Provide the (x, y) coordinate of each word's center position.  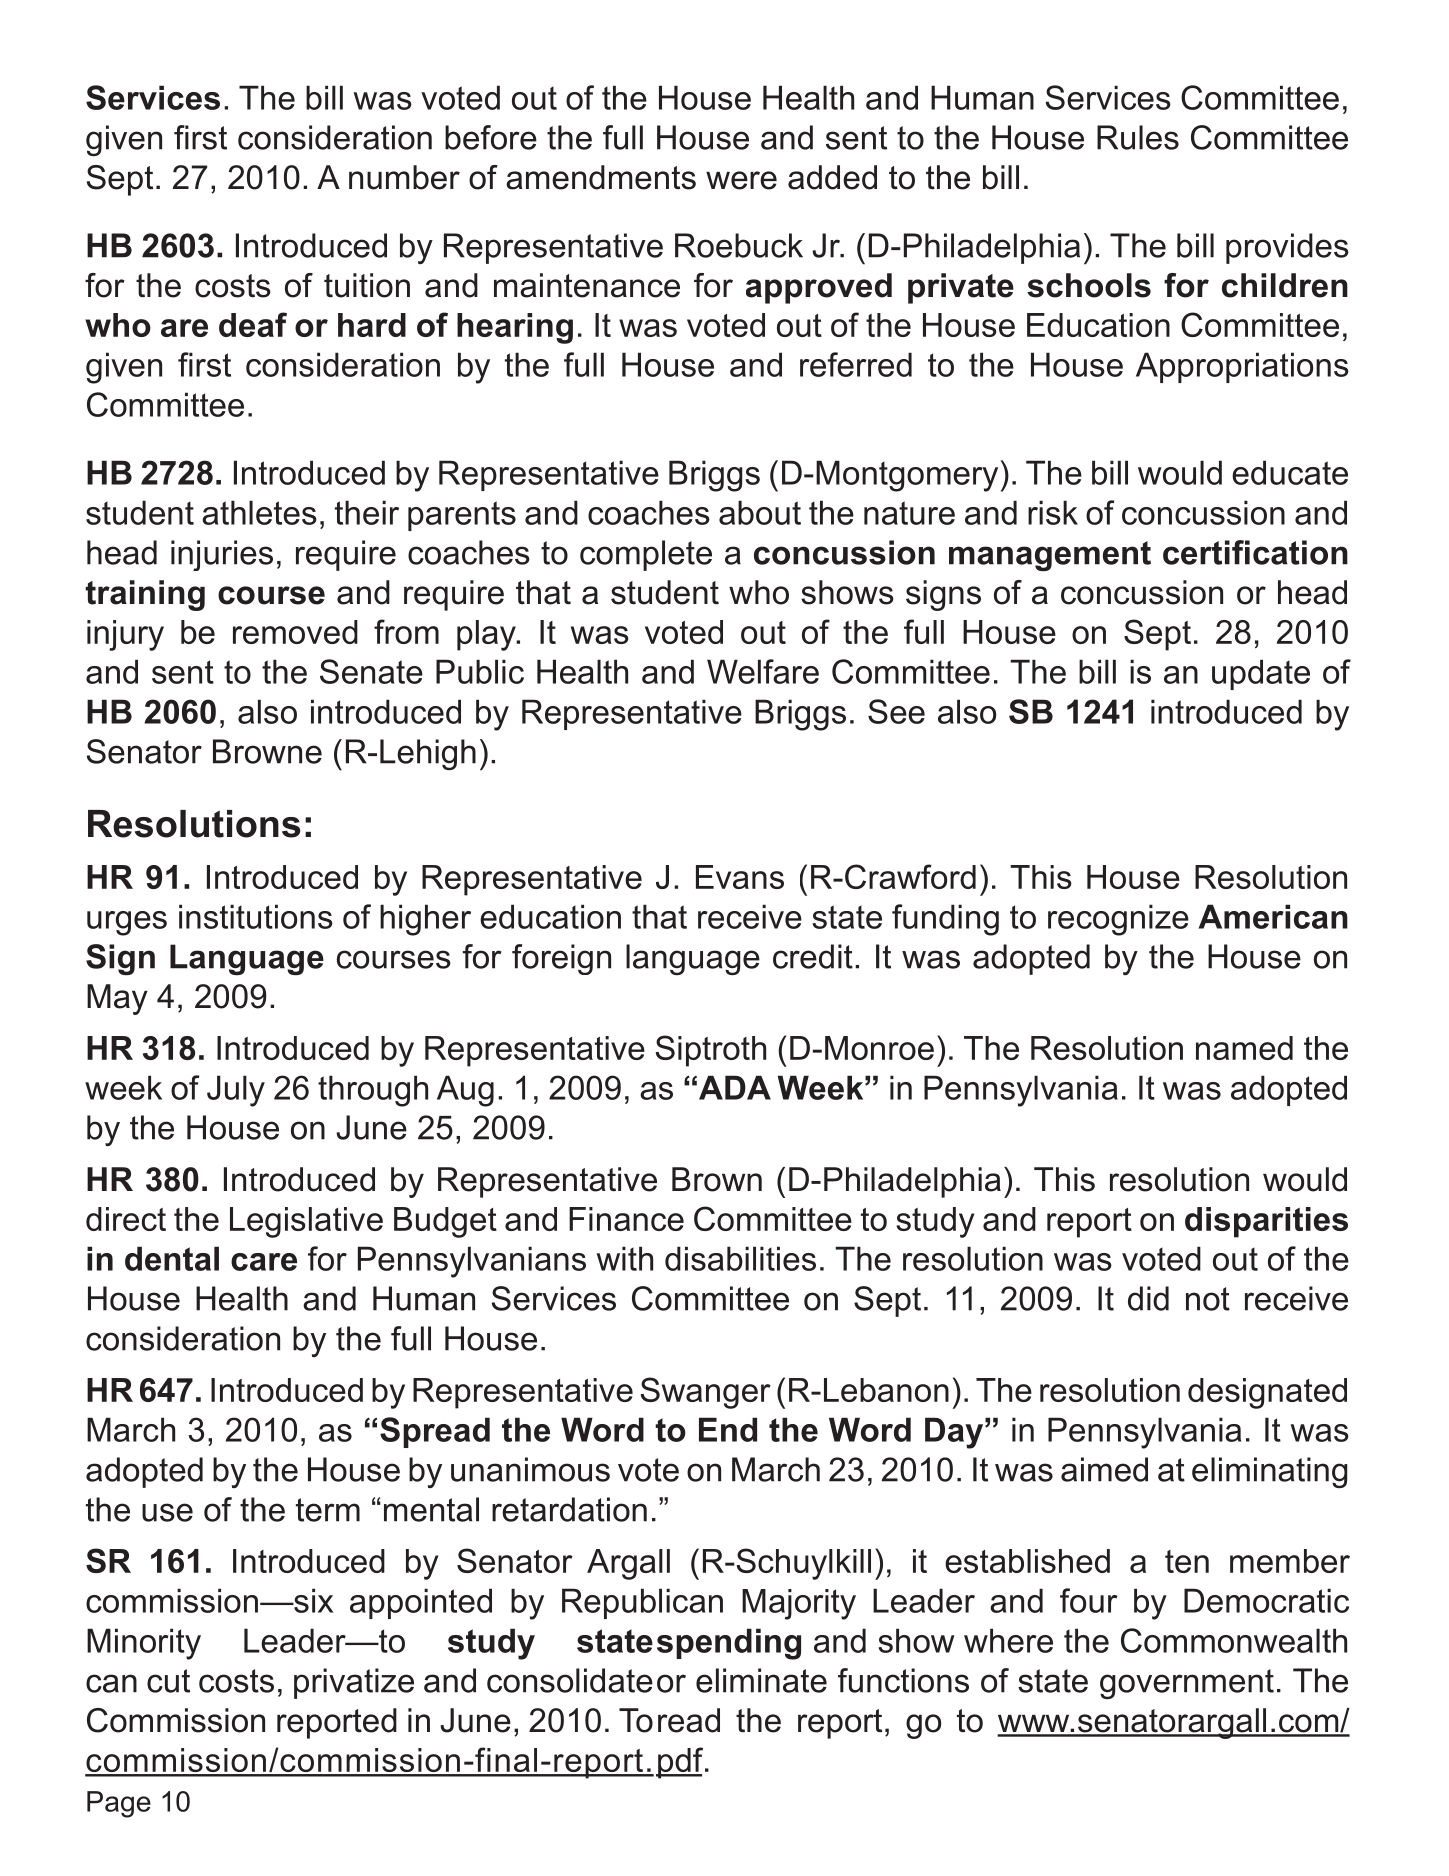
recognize (1118, 920)
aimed (1104, 1469)
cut (168, 1681)
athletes (259, 512)
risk (1053, 512)
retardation (569, 1509)
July (236, 1091)
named (1244, 1048)
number (404, 177)
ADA (735, 1087)
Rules (1138, 137)
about (760, 512)
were (741, 180)
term (328, 1510)
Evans (740, 877)
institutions (256, 916)
